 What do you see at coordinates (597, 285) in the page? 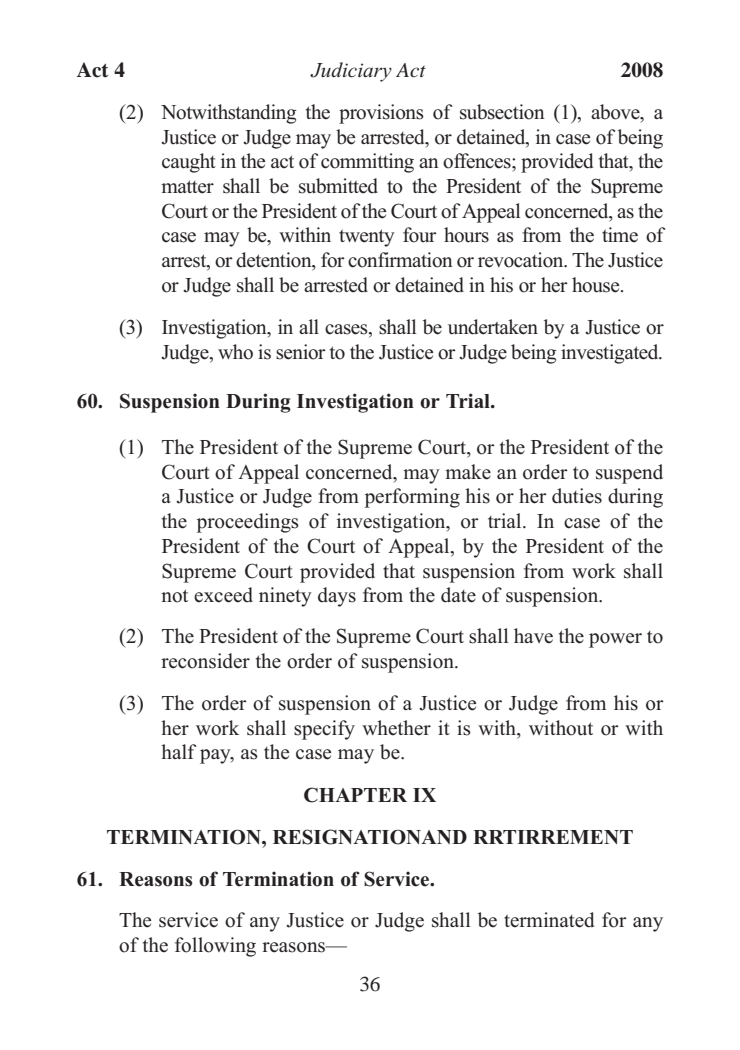
I see `house` at bounding box center [597, 285].
